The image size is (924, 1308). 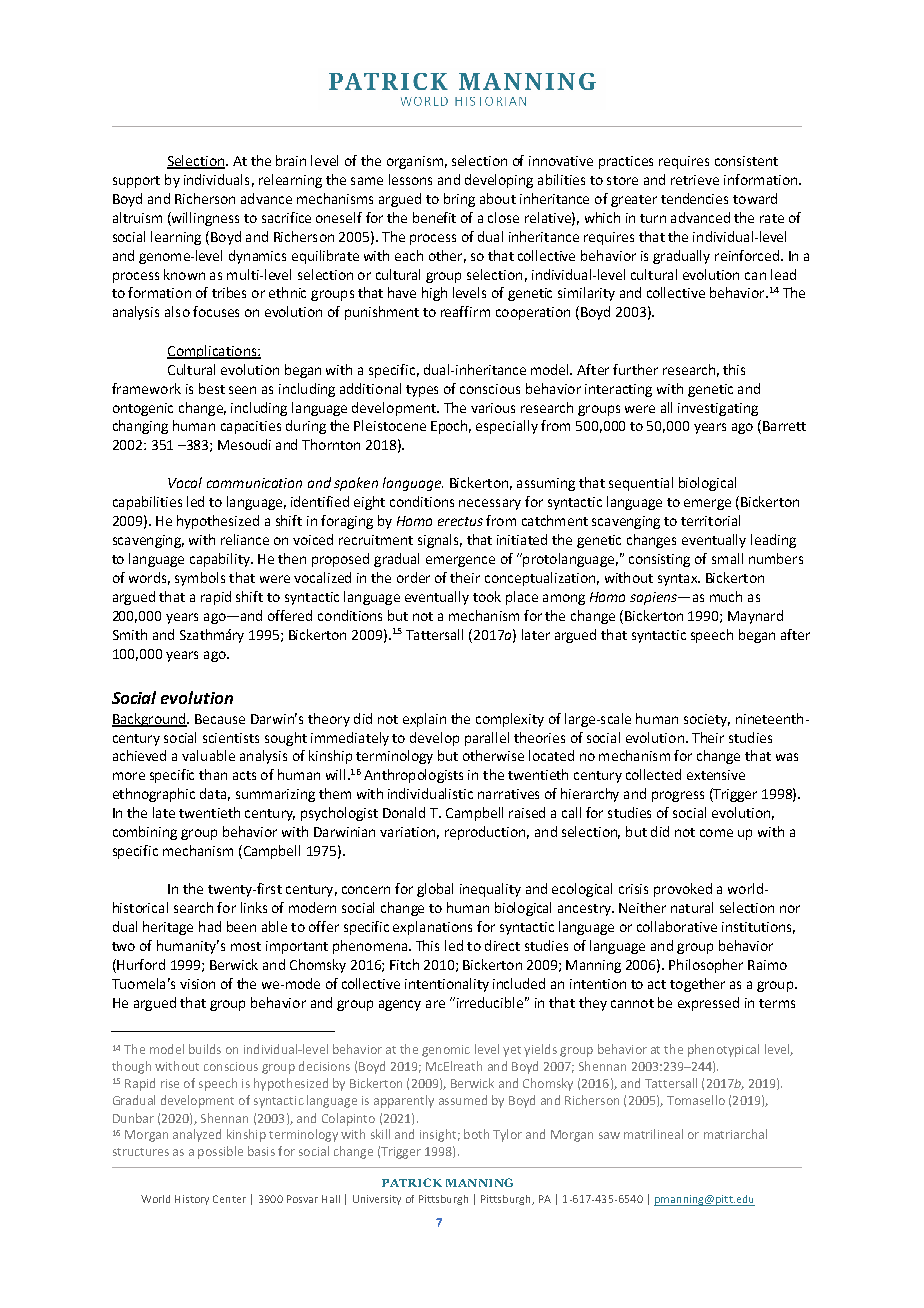 I want to click on tendencies, so click(x=694, y=198).
